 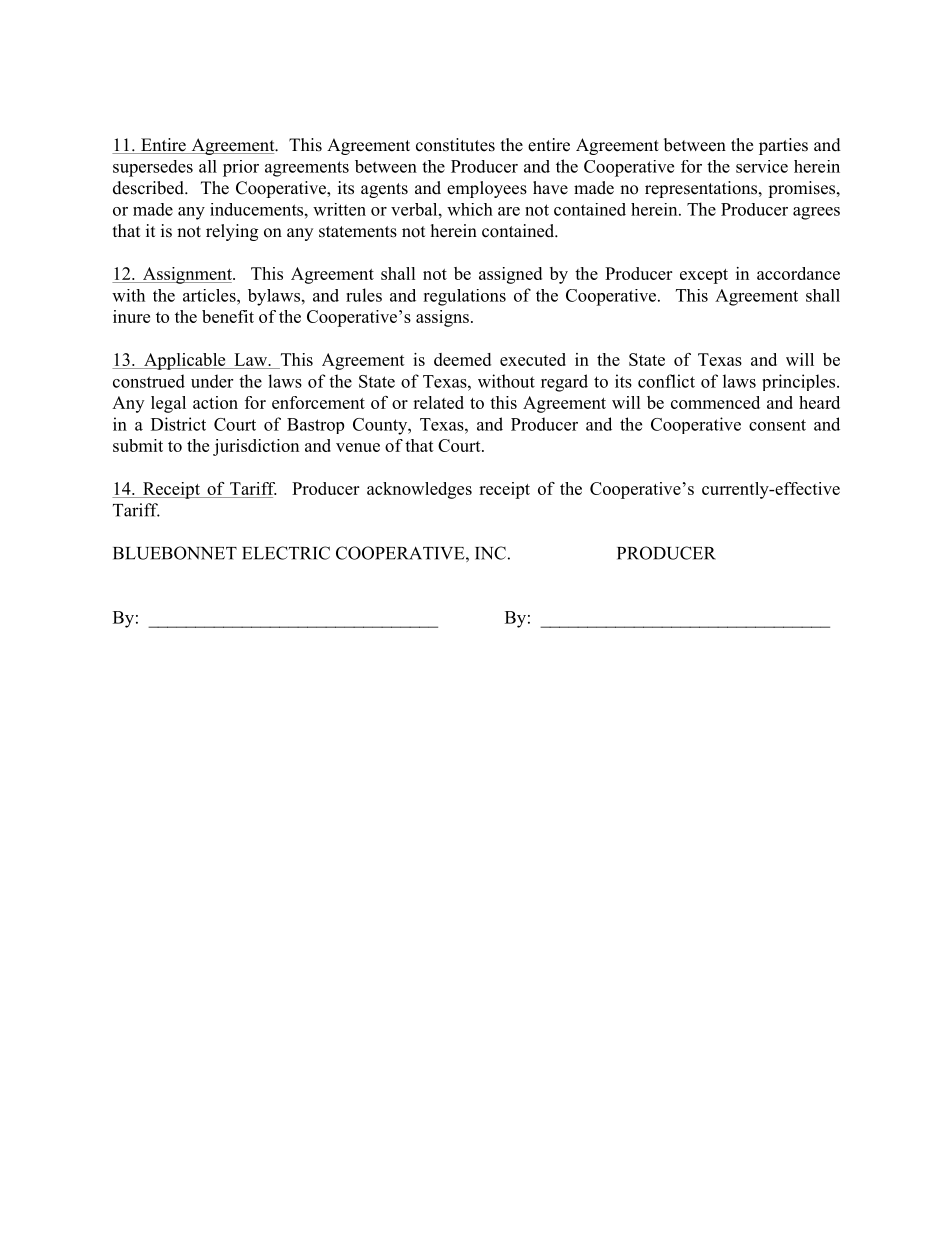 I want to click on service, so click(x=762, y=166).
